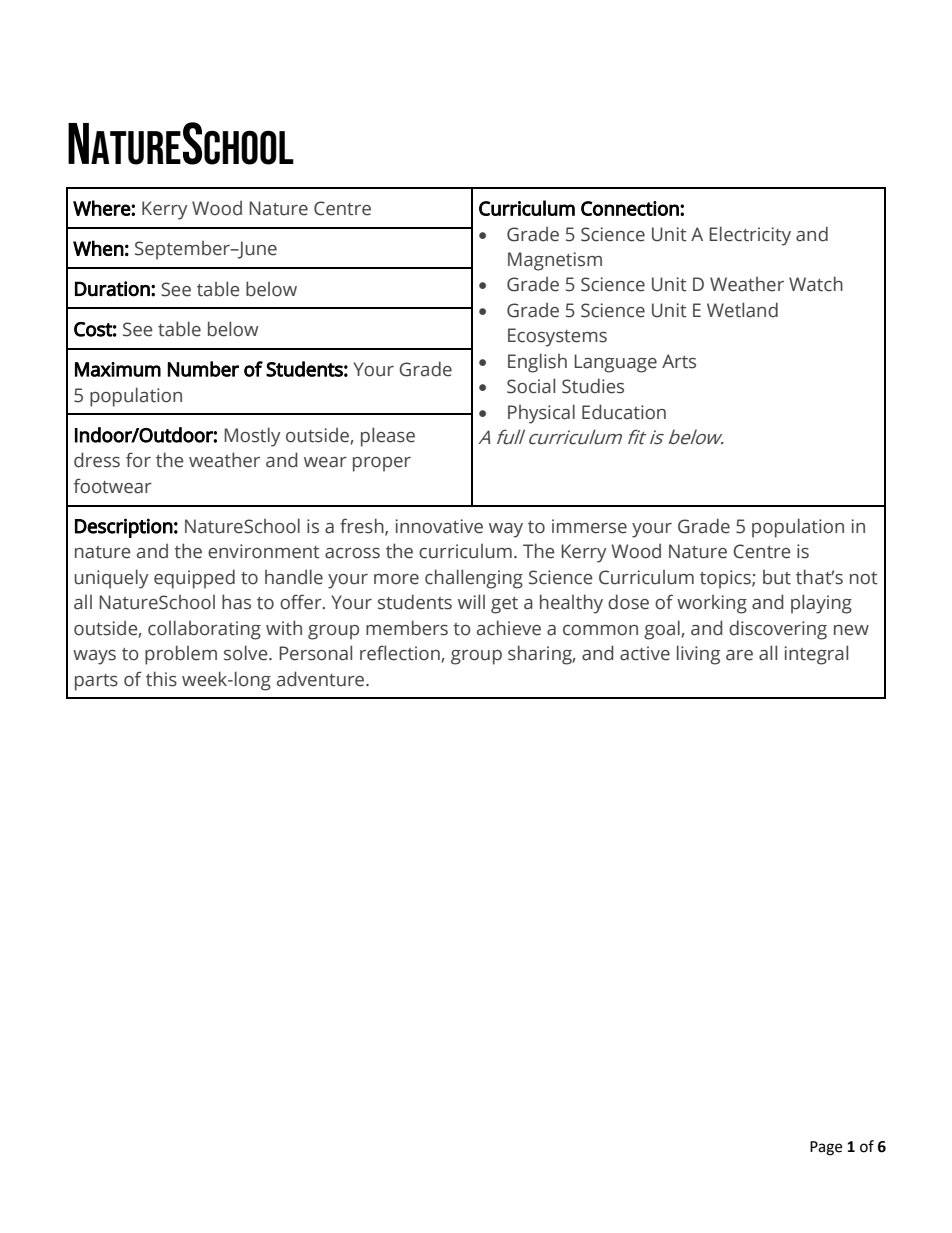 This document has width=952, height=1233. I want to click on active, so click(645, 653).
